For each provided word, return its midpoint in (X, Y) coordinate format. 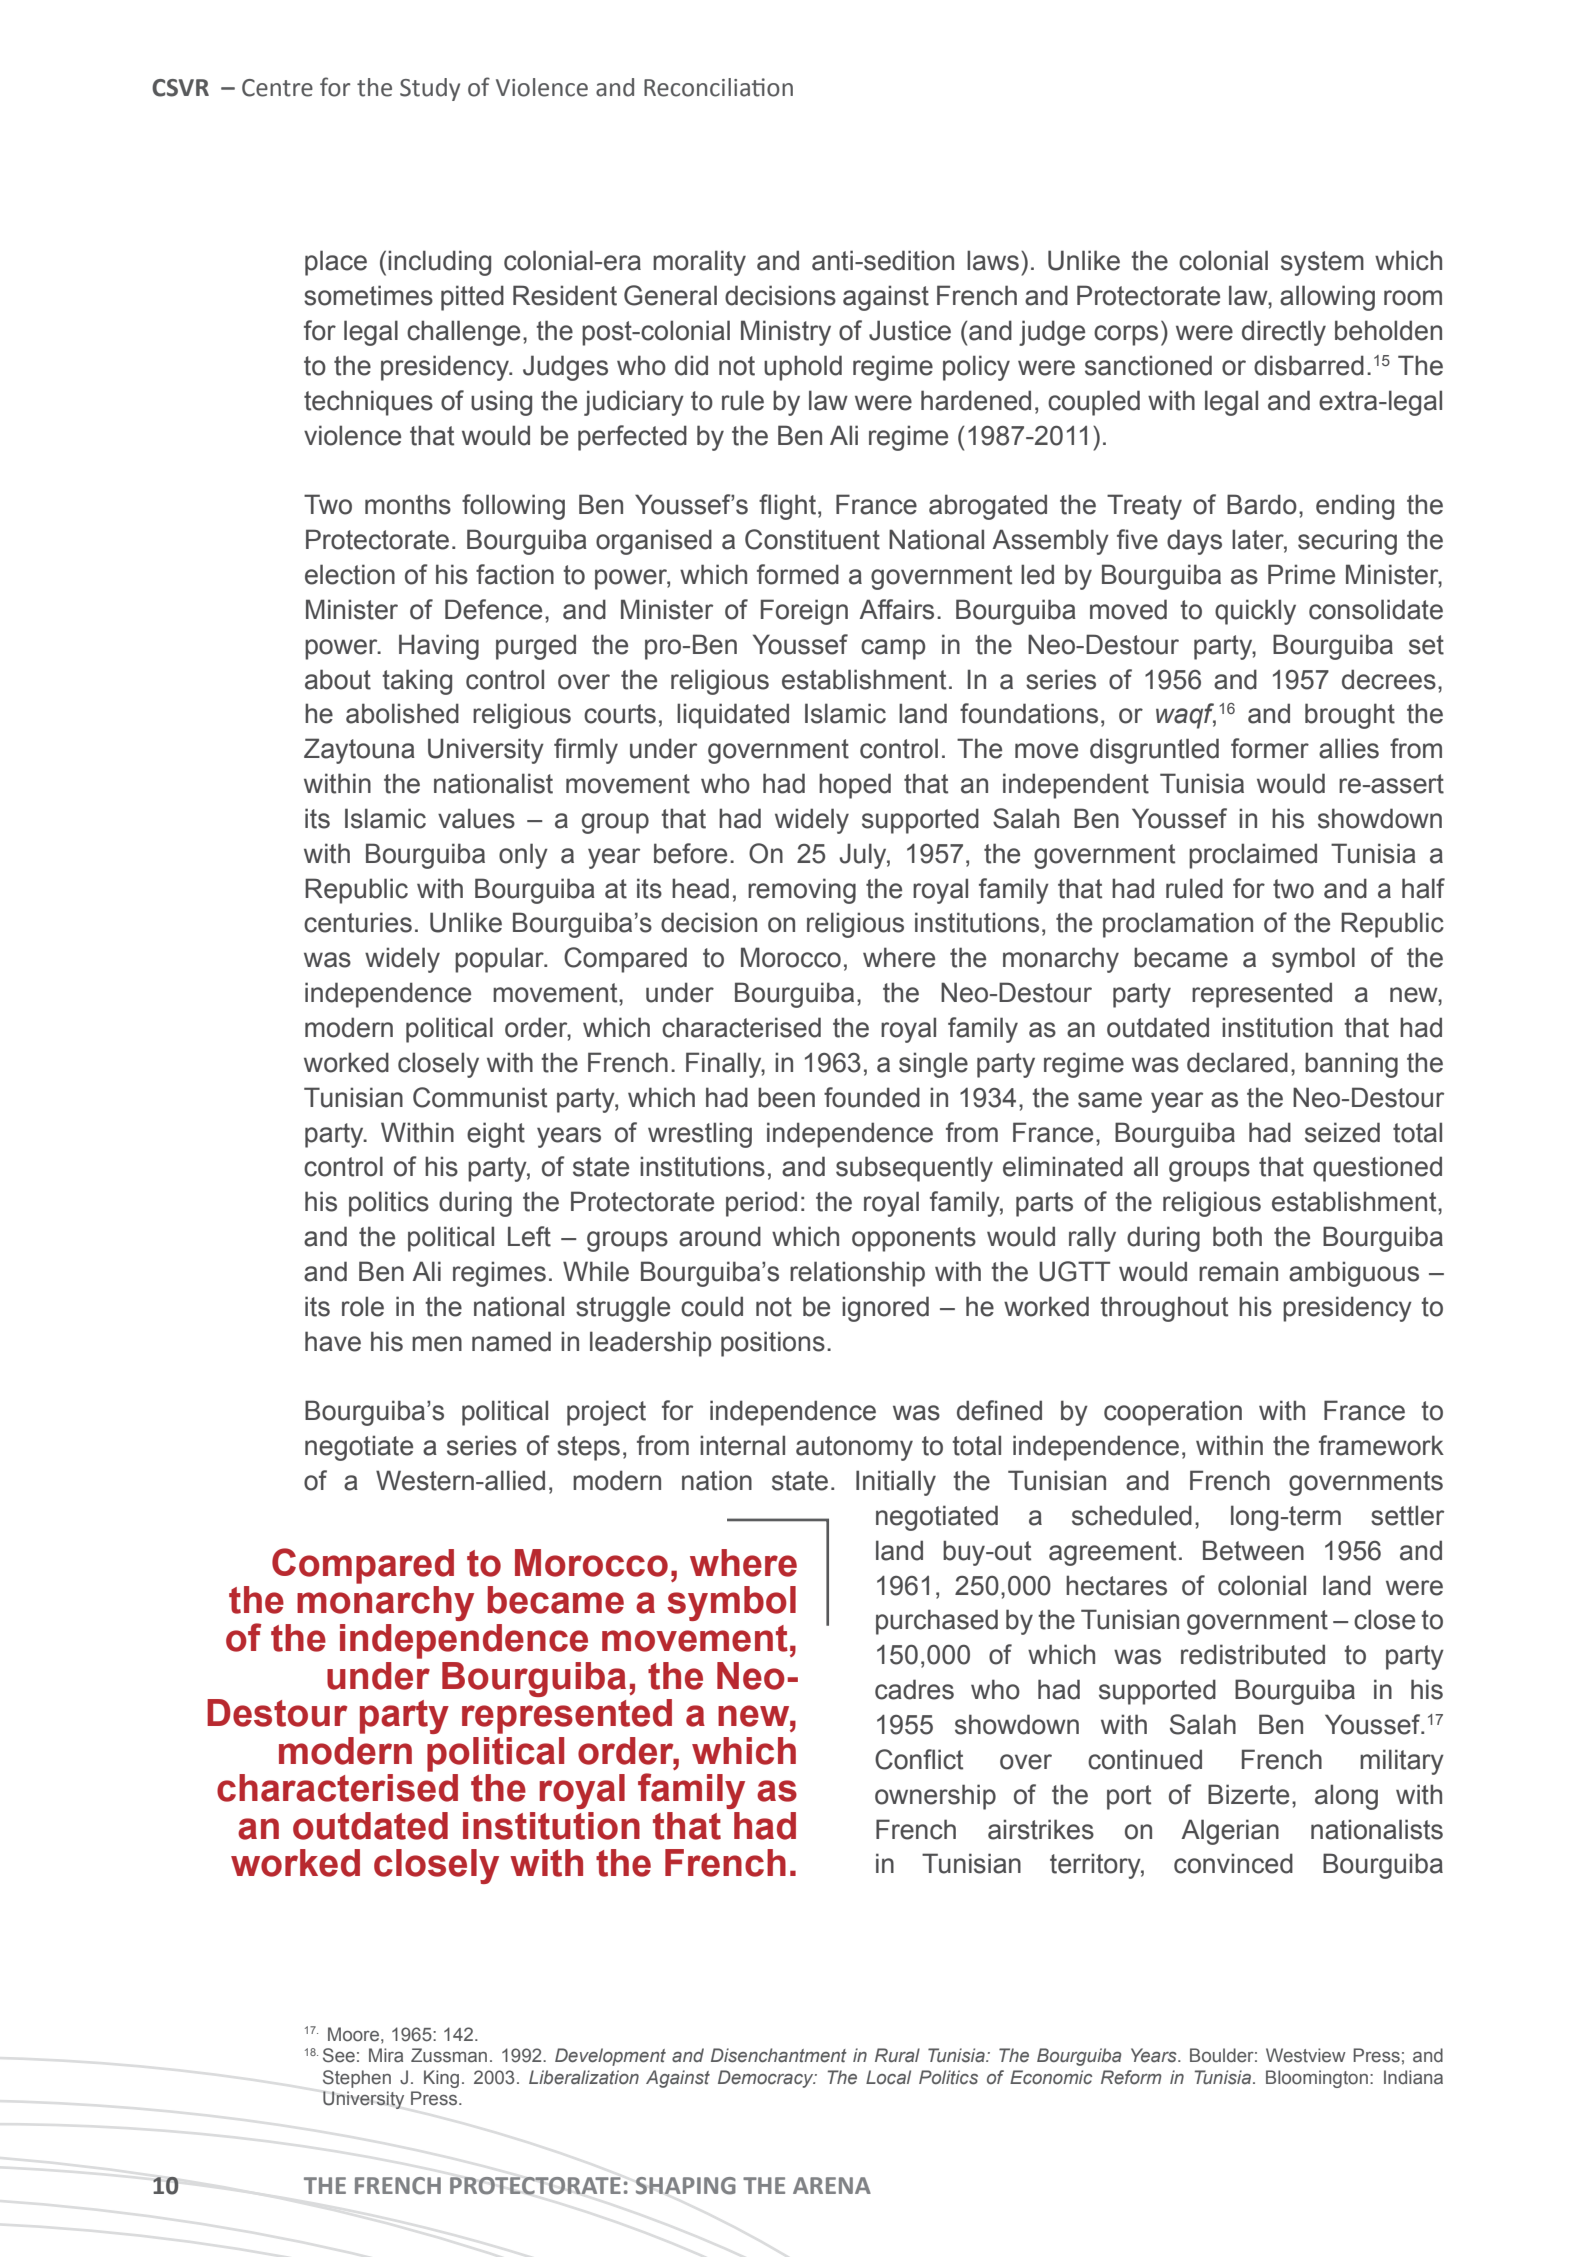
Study (430, 89)
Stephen (357, 2079)
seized (1342, 1132)
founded (872, 1097)
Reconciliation (718, 87)
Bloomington (1317, 2079)
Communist (480, 1097)
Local (888, 2077)
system (1322, 263)
